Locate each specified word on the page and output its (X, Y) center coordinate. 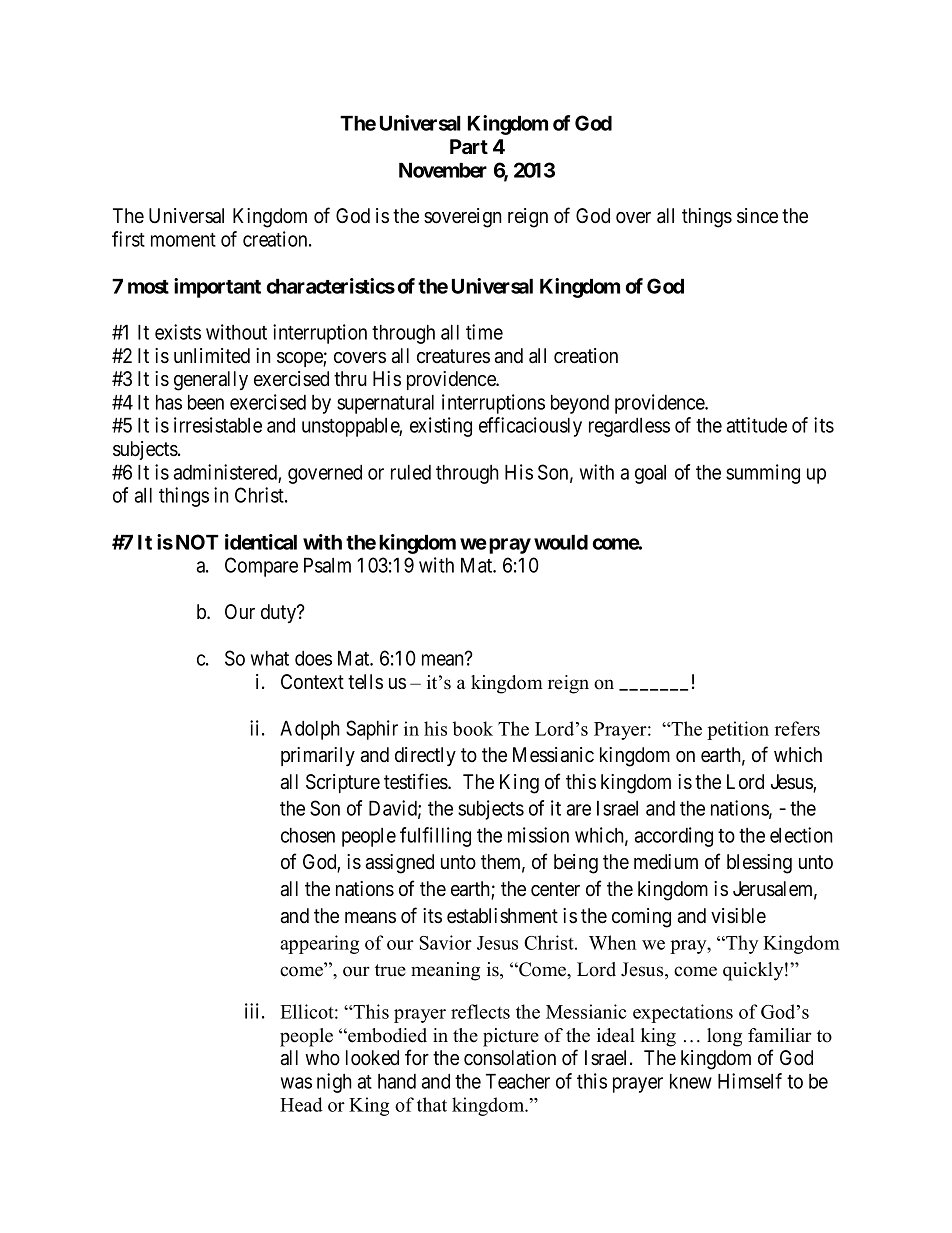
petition (738, 730)
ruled (411, 472)
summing (763, 474)
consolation (510, 1058)
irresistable (218, 425)
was (296, 1083)
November (443, 170)
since (757, 216)
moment (183, 240)
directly (425, 756)
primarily (318, 756)
